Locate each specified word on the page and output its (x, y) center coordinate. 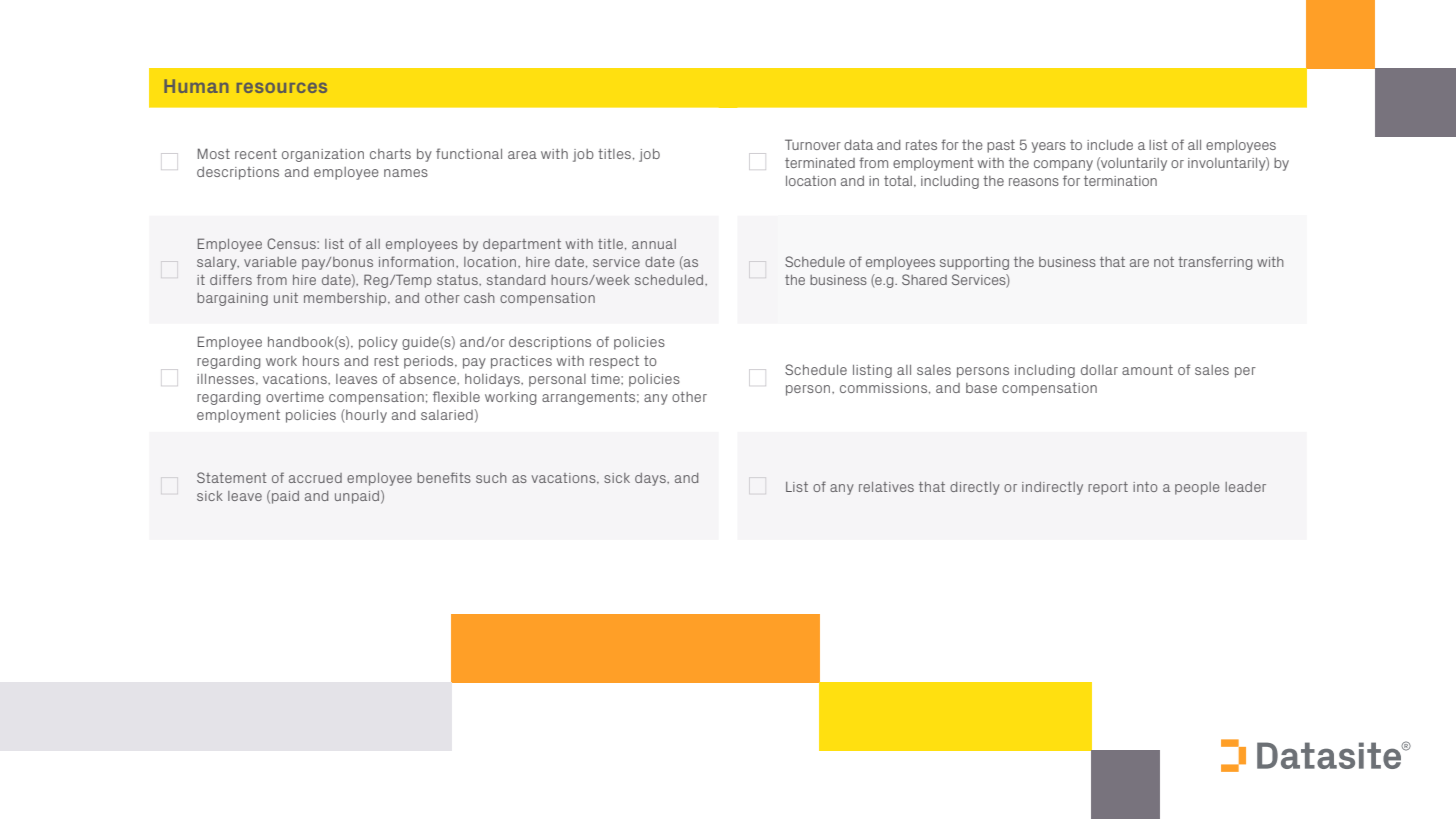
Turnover (813, 144)
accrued (315, 478)
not (1164, 262)
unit (286, 298)
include (1110, 145)
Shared (924, 279)
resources (282, 88)
